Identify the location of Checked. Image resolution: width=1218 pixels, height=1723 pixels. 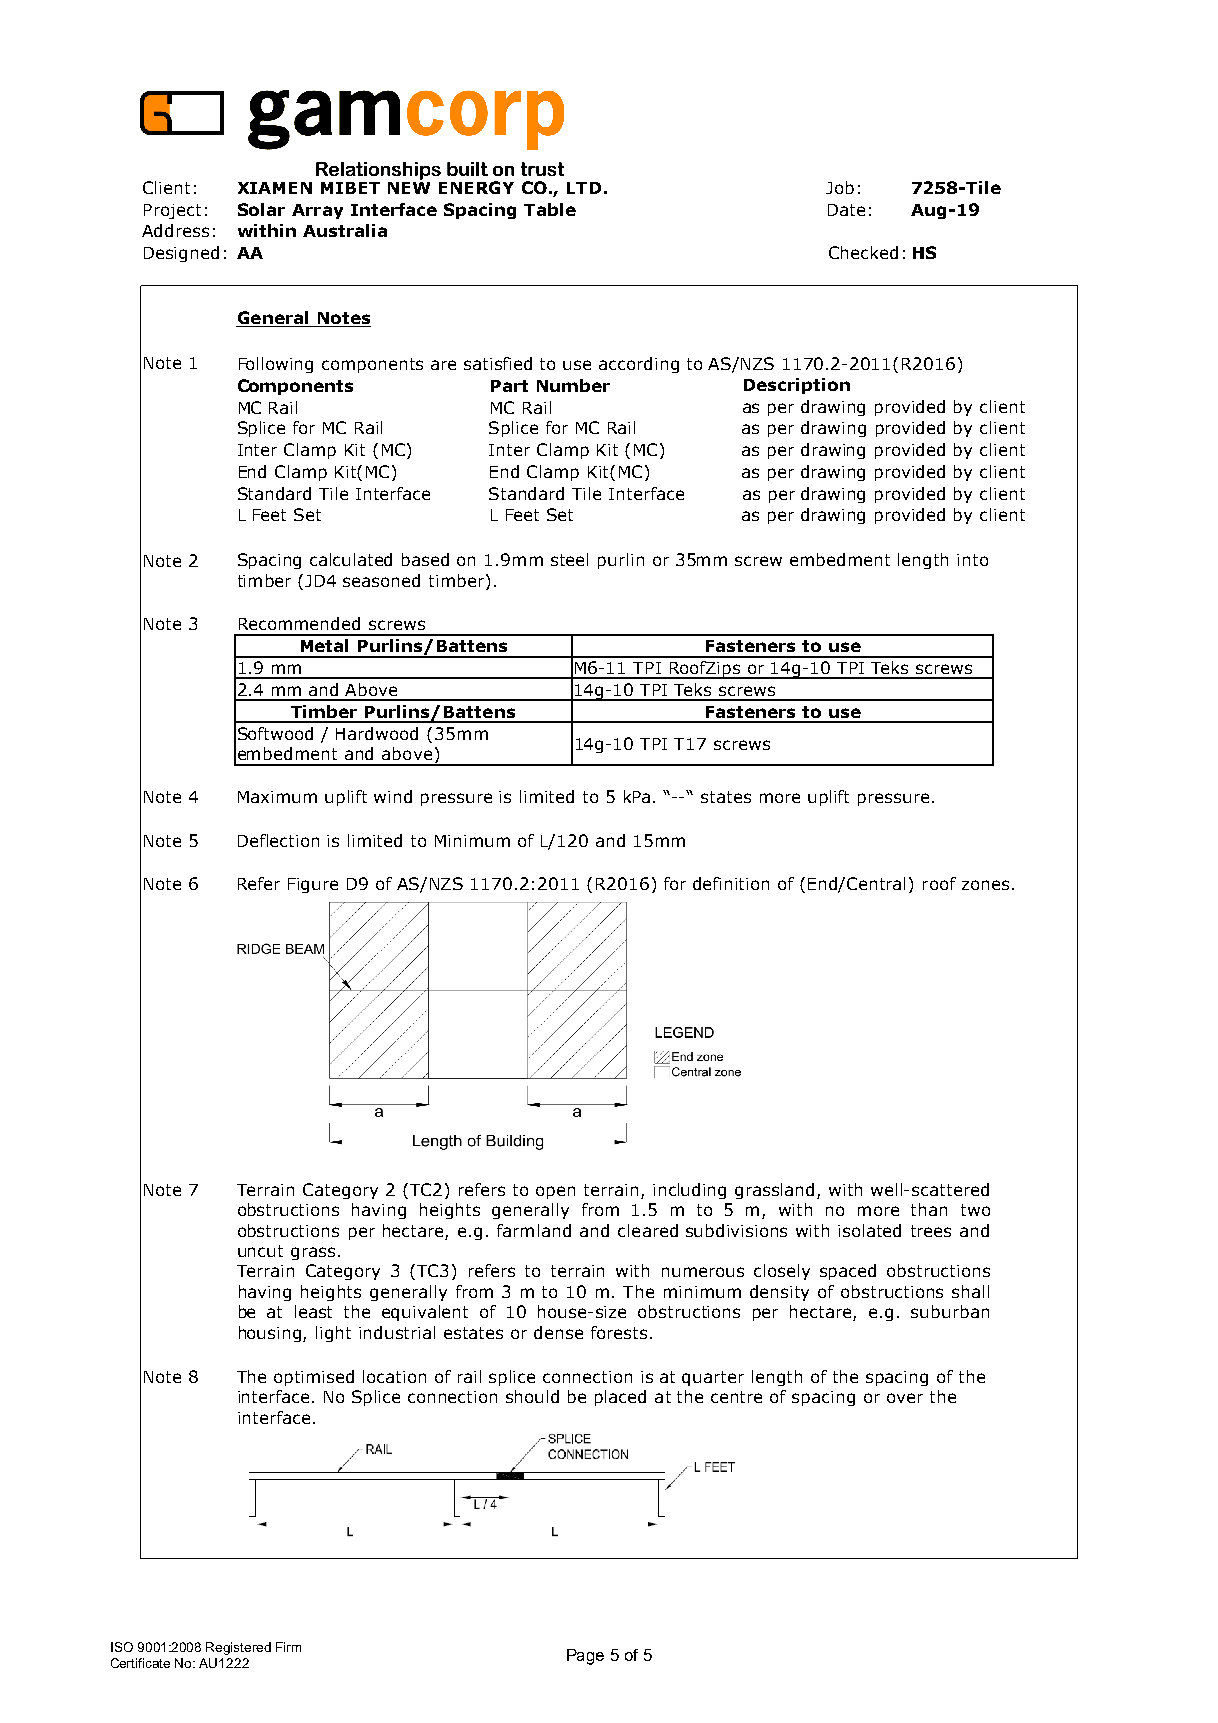
(863, 252).
